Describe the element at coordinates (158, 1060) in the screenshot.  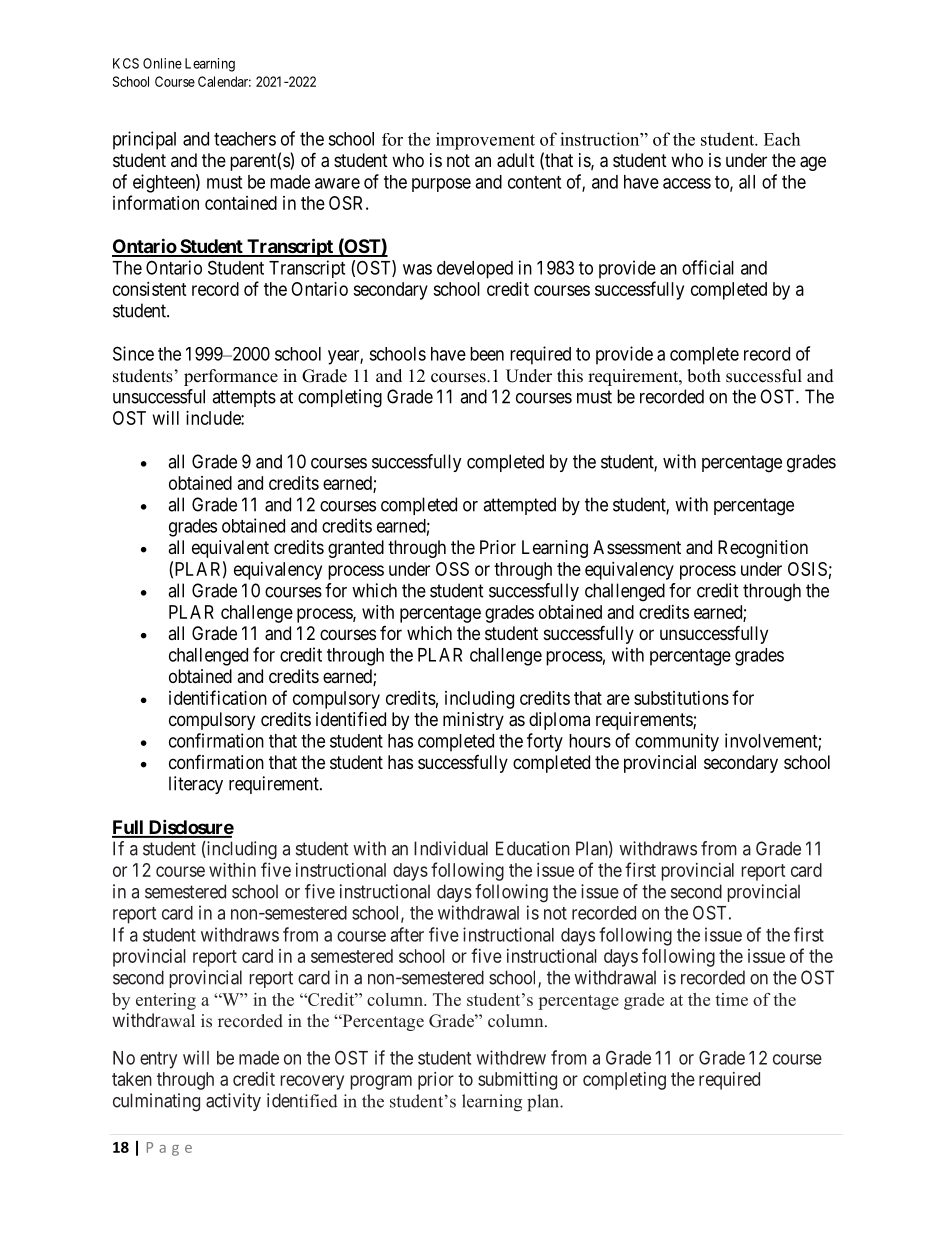
I see `entry` at that location.
